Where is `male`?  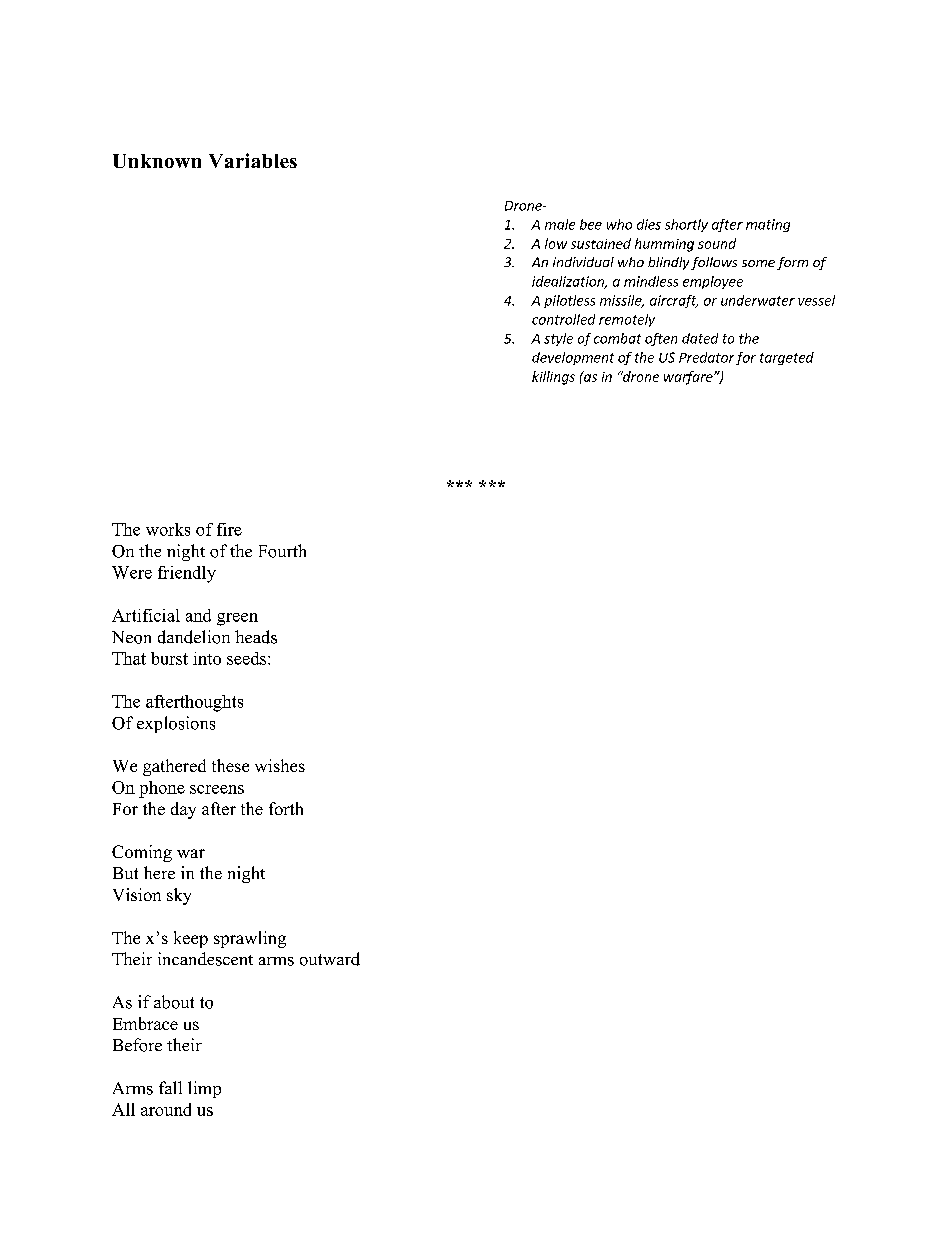 male is located at coordinates (560, 224).
